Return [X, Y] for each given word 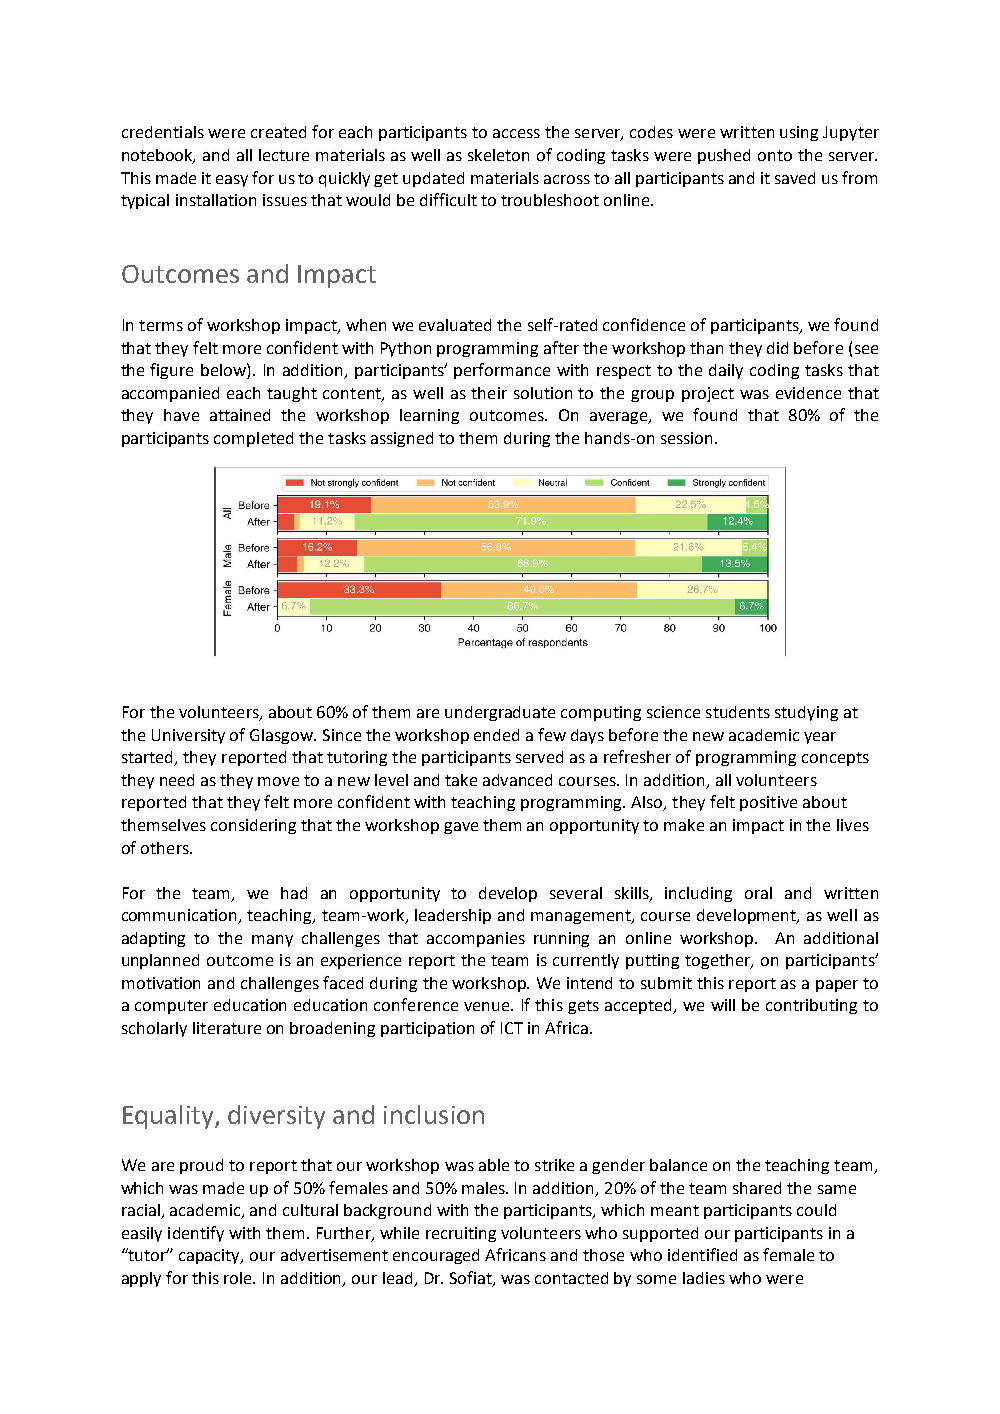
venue [488, 1006]
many [272, 941]
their [489, 393]
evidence [808, 393]
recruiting [461, 1234]
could [816, 1210]
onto [775, 155]
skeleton [498, 155]
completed [253, 439]
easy [232, 181]
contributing [811, 1006]
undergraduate [500, 713]
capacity [211, 1256]
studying [806, 713]
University [188, 736]
